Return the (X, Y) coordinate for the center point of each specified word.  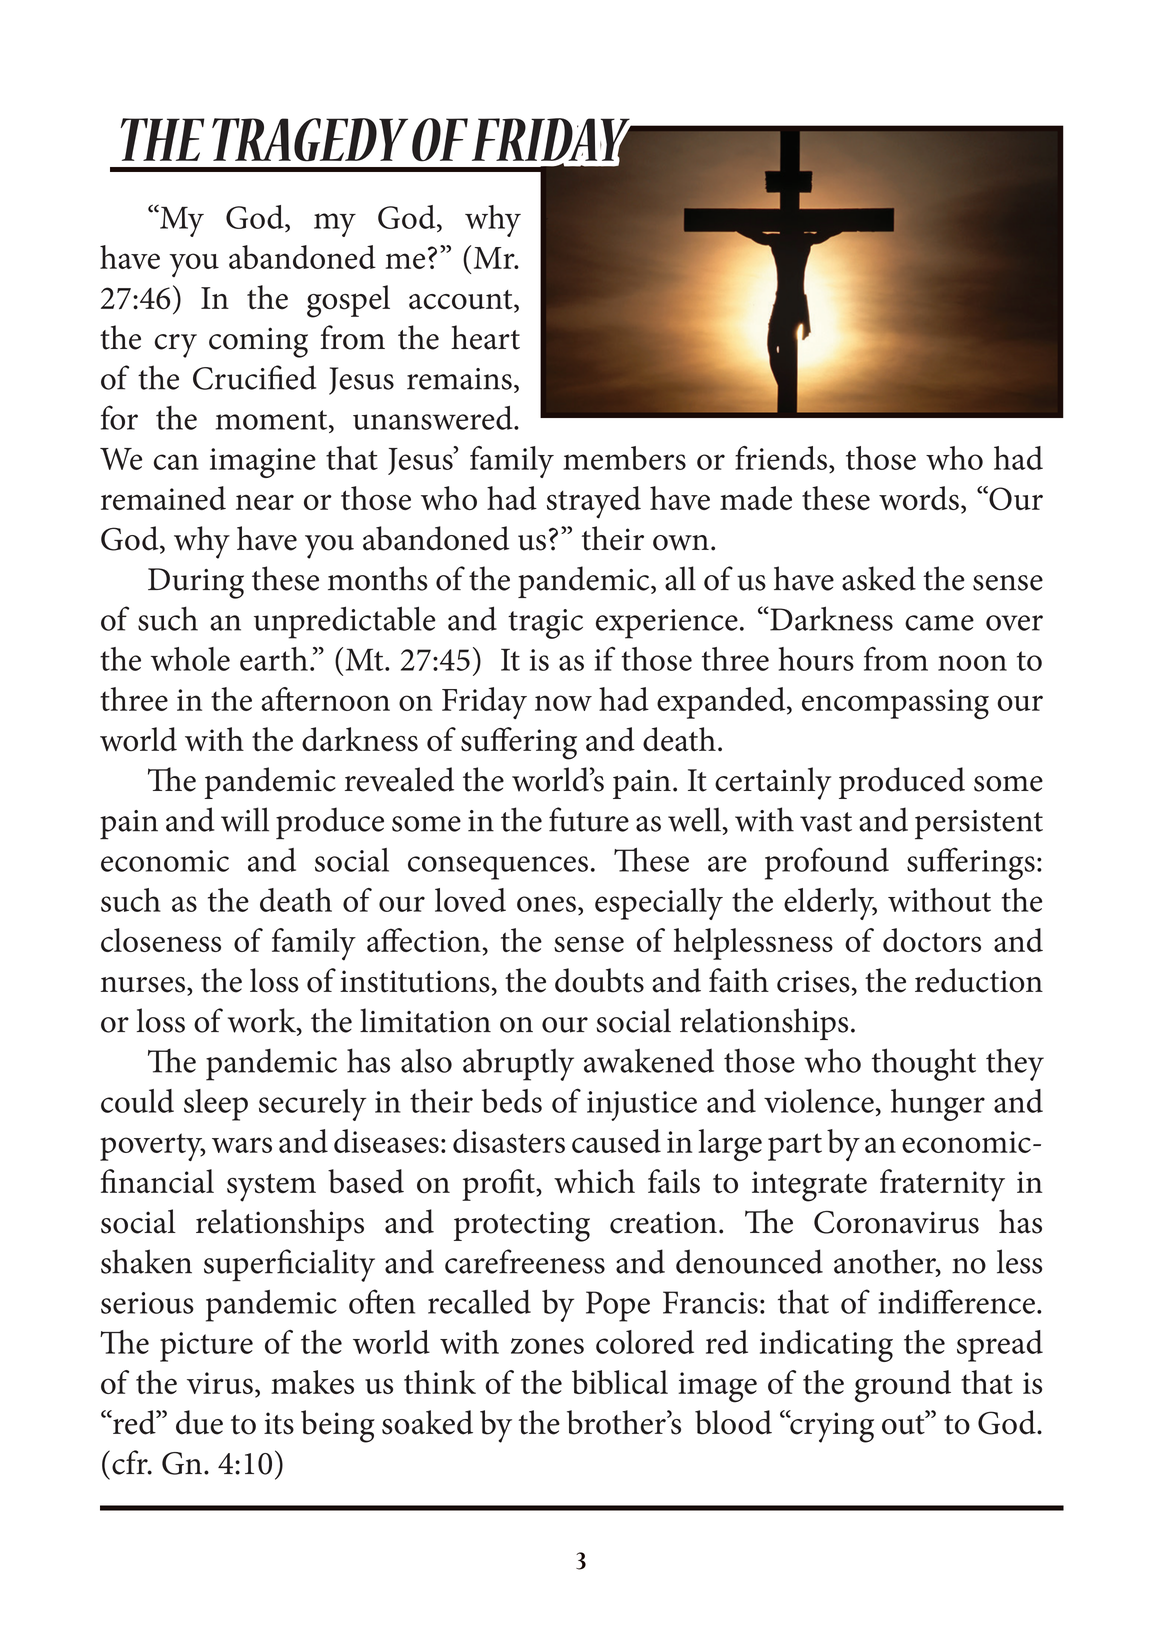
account (462, 301)
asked (879, 578)
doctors (932, 940)
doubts (599, 980)
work (263, 1021)
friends (781, 458)
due (199, 1422)
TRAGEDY (310, 140)
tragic (545, 624)
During (196, 583)
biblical (620, 1382)
